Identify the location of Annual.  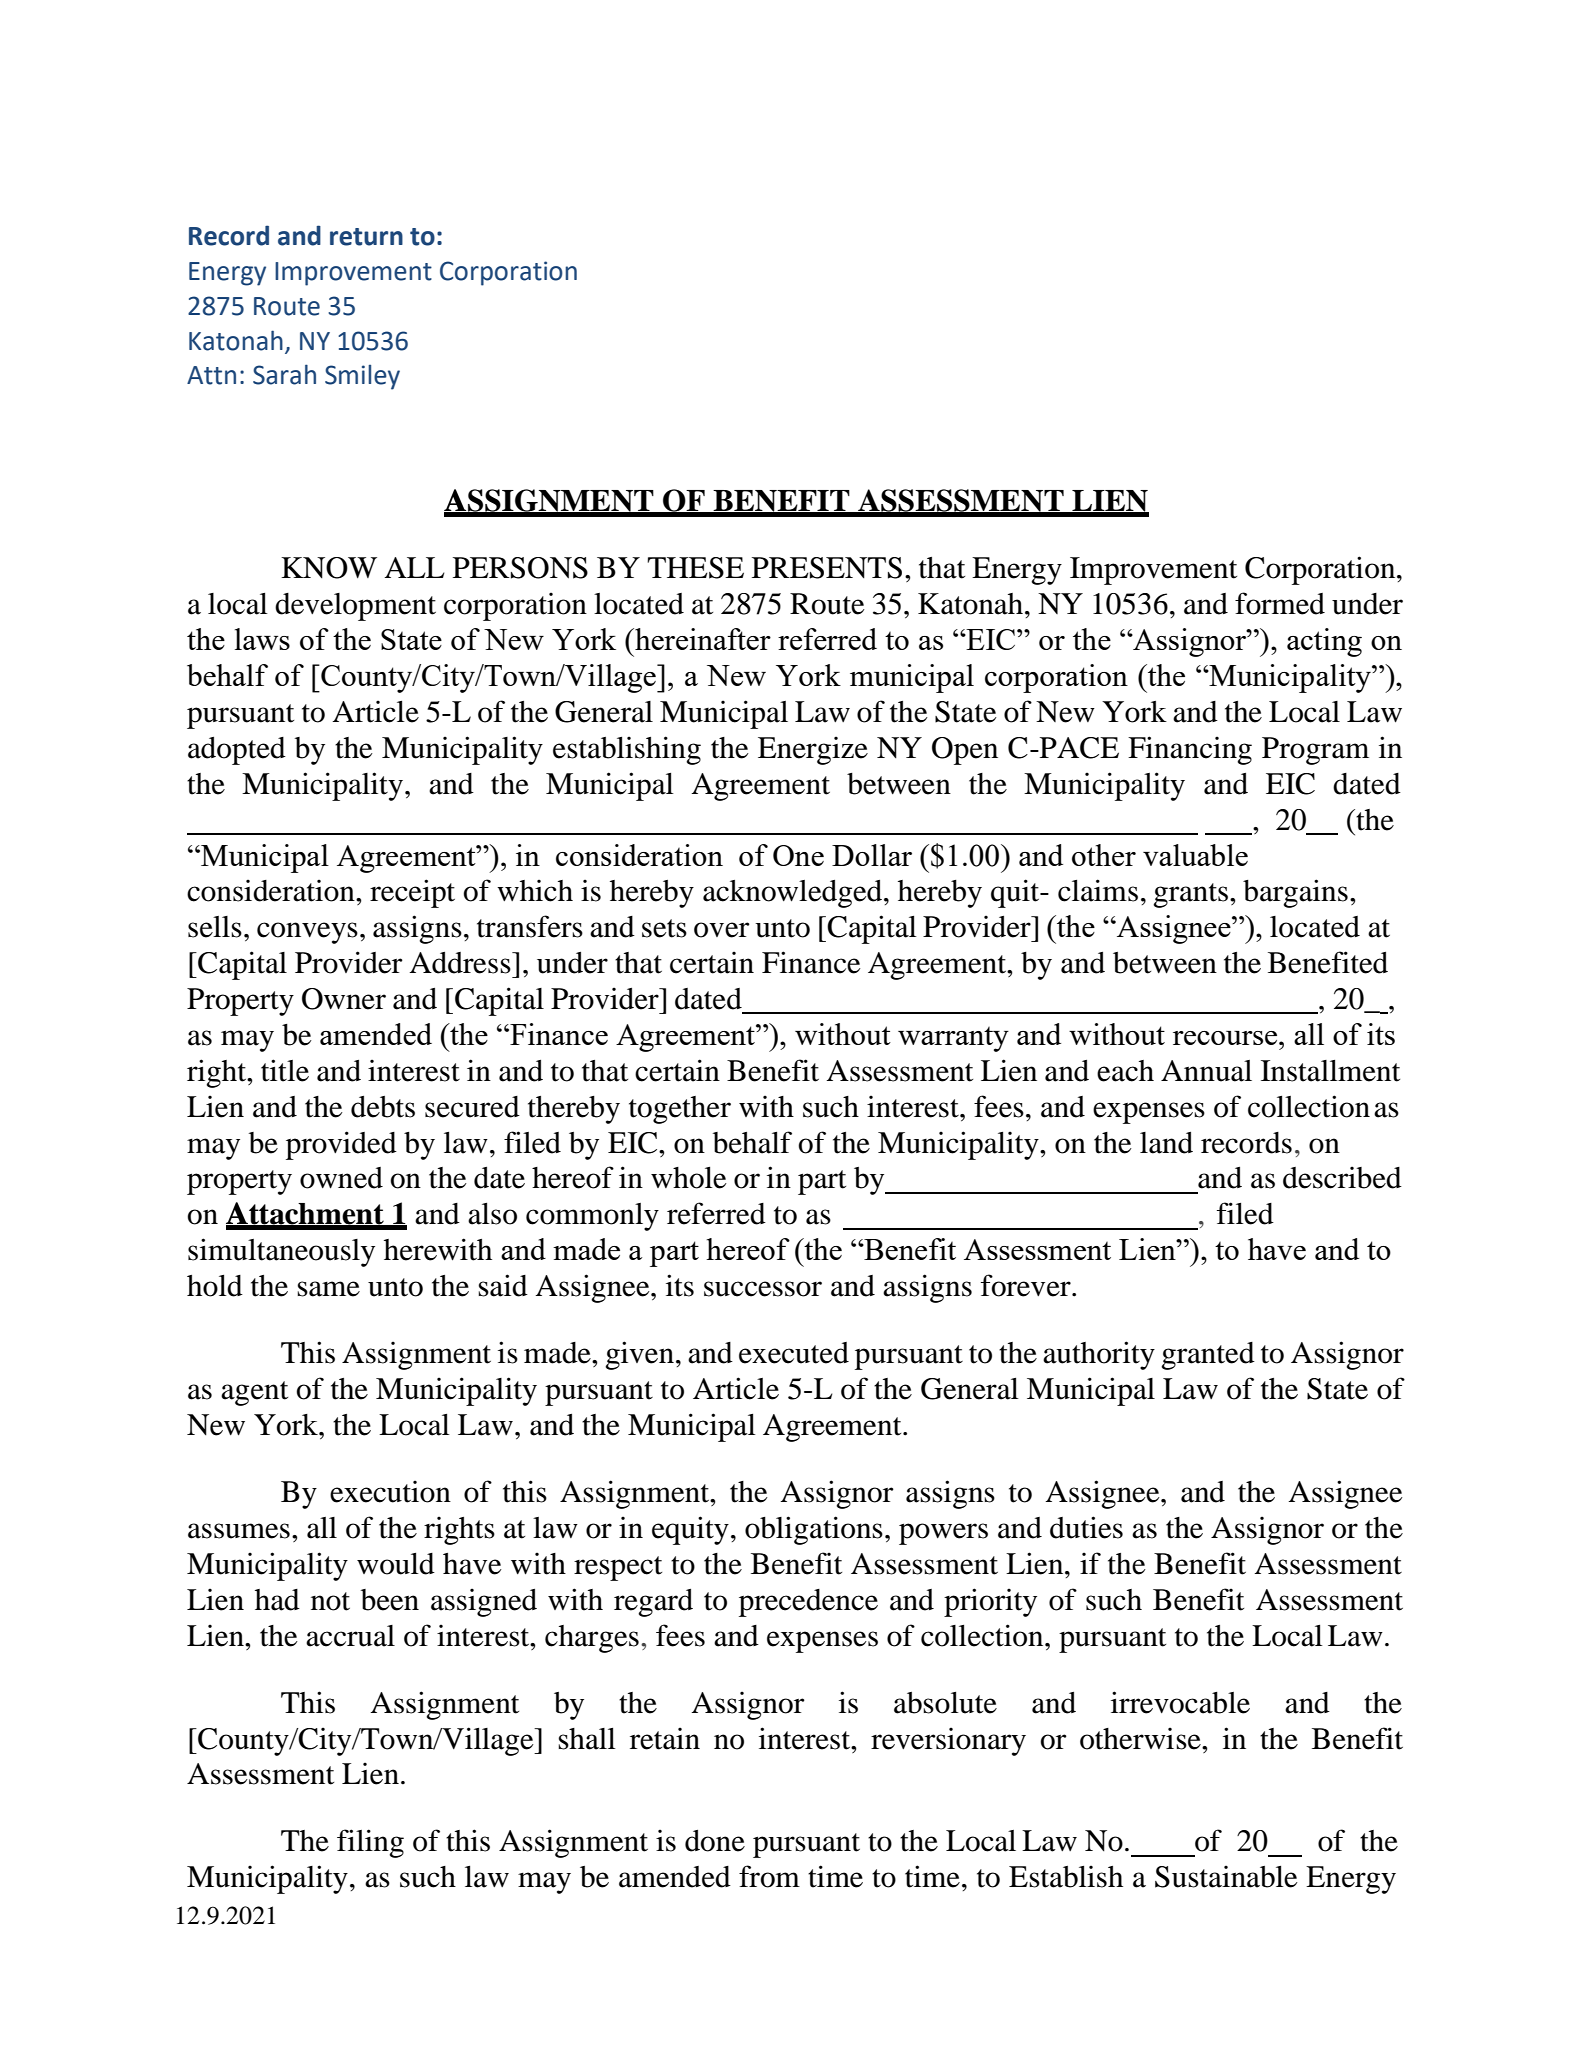
(1206, 1071).
